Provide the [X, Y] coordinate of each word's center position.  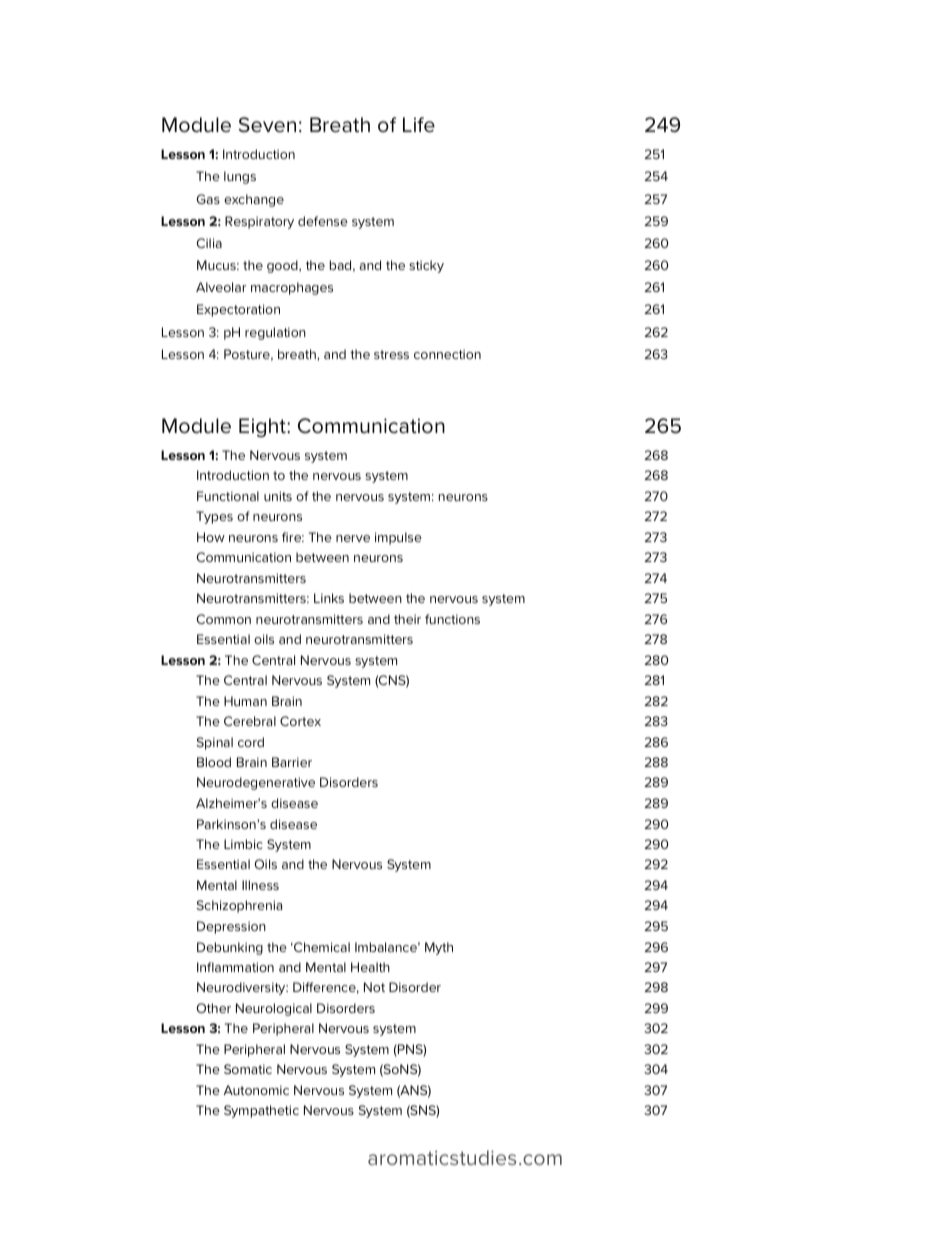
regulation [275, 333]
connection [447, 354]
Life [419, 125]
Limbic [243, 844]
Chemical [321, 947]
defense [323, 221]
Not [374, 987]
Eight [263, 427]
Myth [439, 948]
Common [223, 619]
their [407, 619]
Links [329, 598]
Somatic [248, 1069]
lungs [240, 177]
